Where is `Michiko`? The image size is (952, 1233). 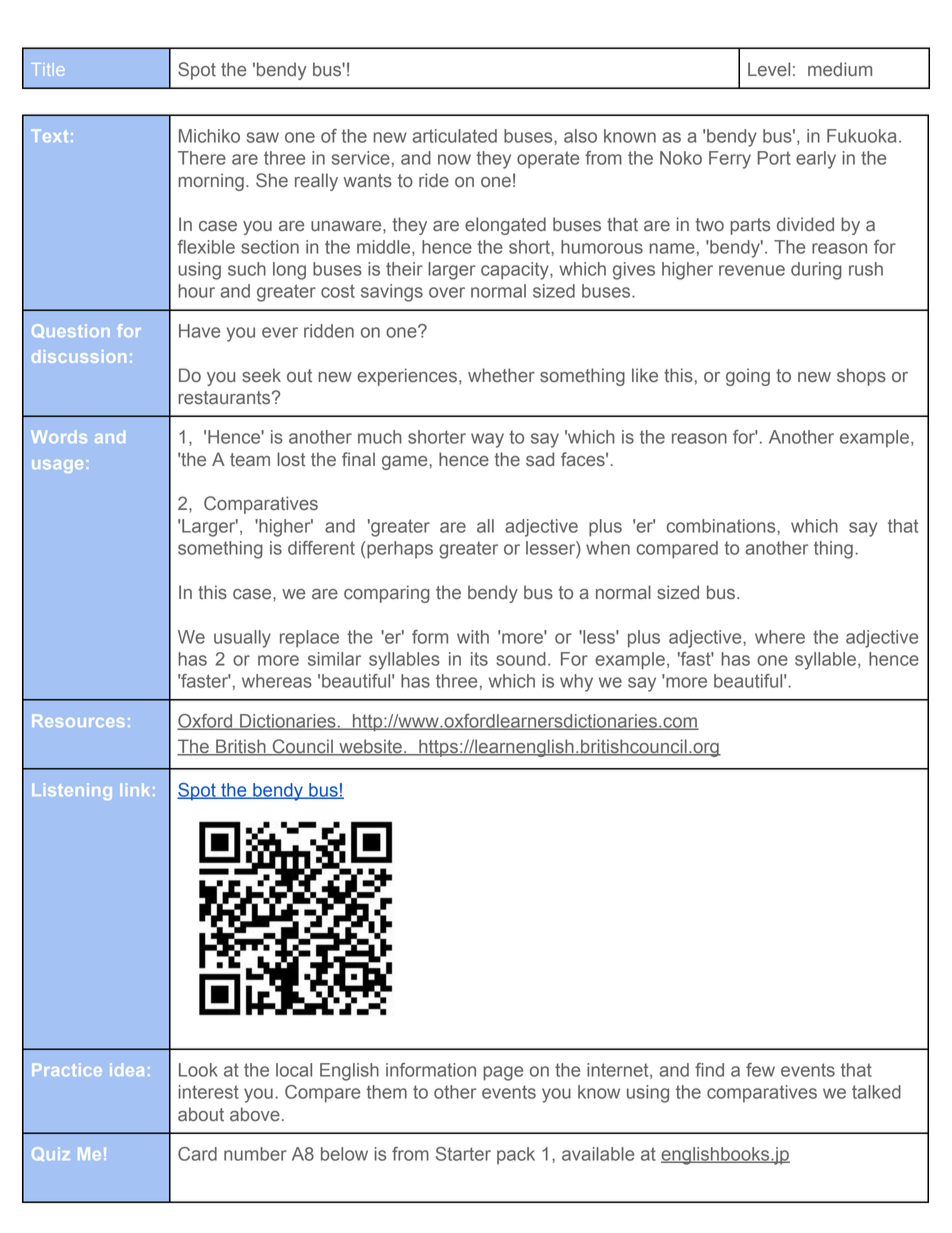 Michiko is located at coordinates (209, 136).
